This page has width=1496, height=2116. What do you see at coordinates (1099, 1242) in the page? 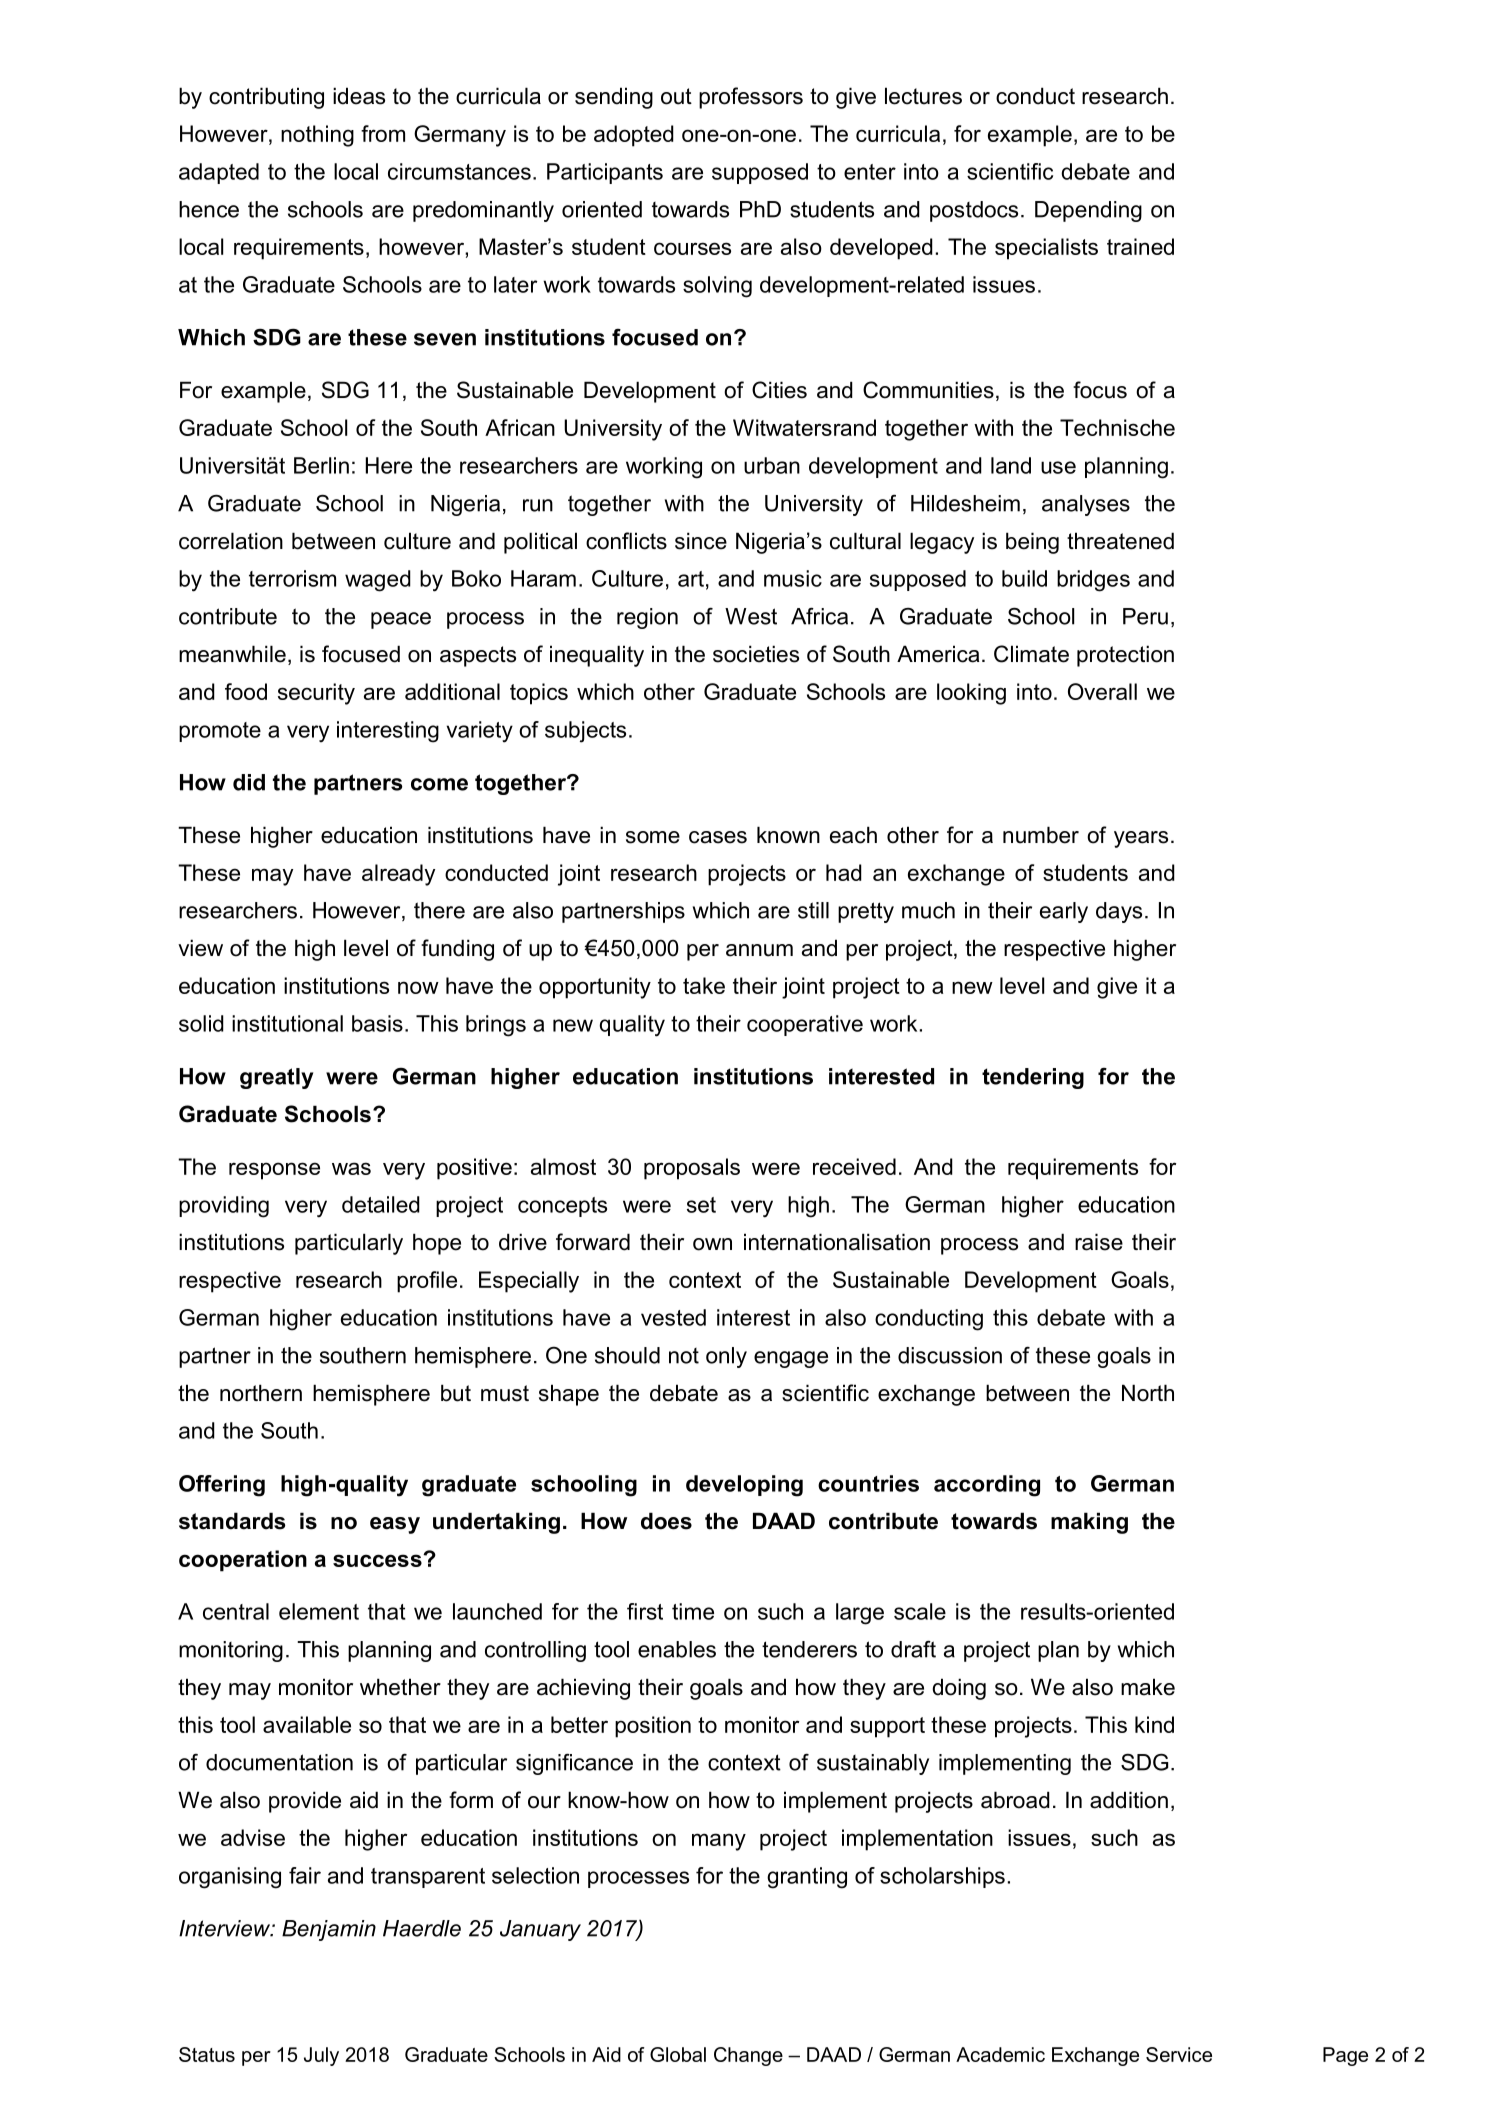
I see `raise` at bounding box center [1099, 1242].
